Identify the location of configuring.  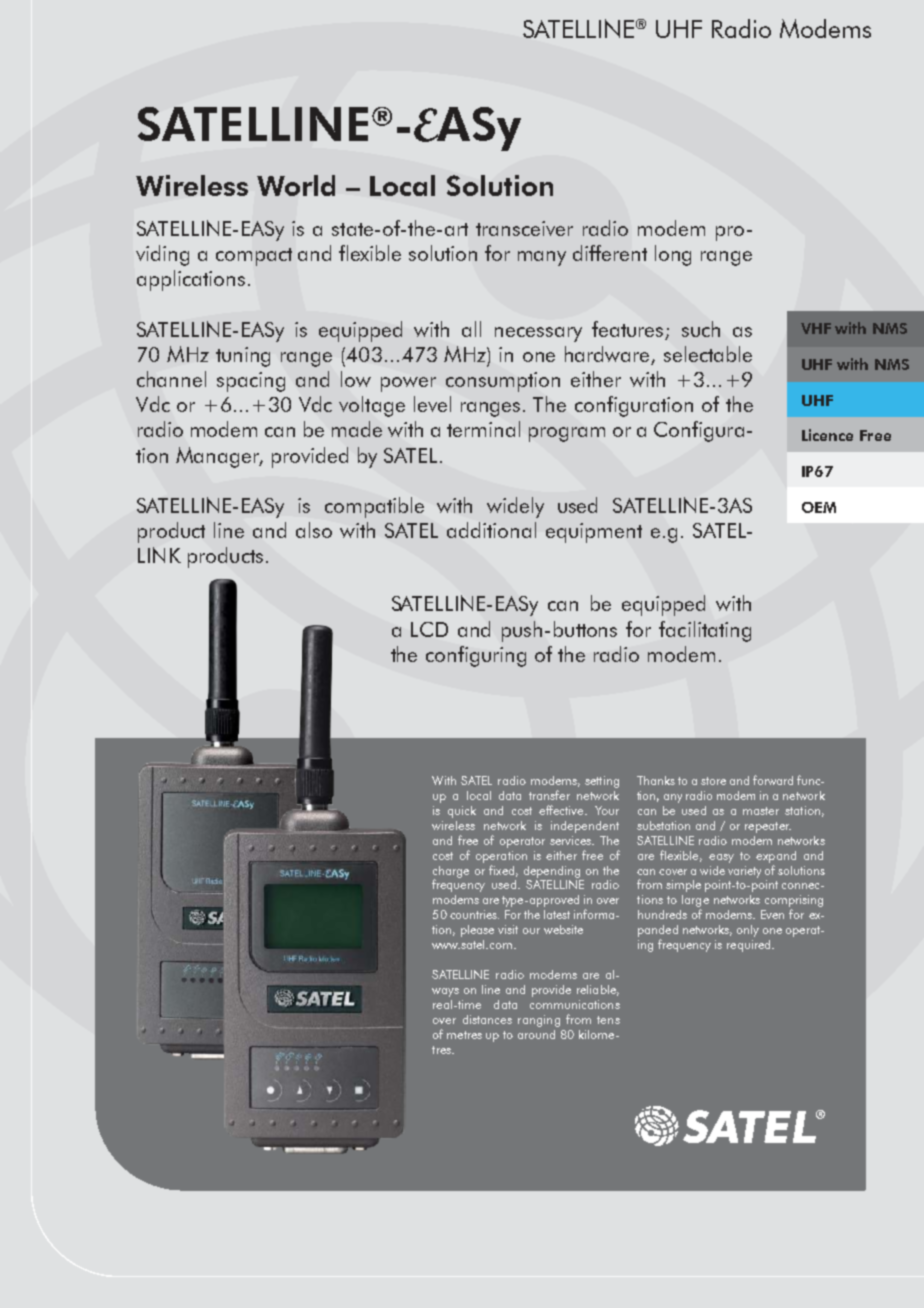
(476, 656).
